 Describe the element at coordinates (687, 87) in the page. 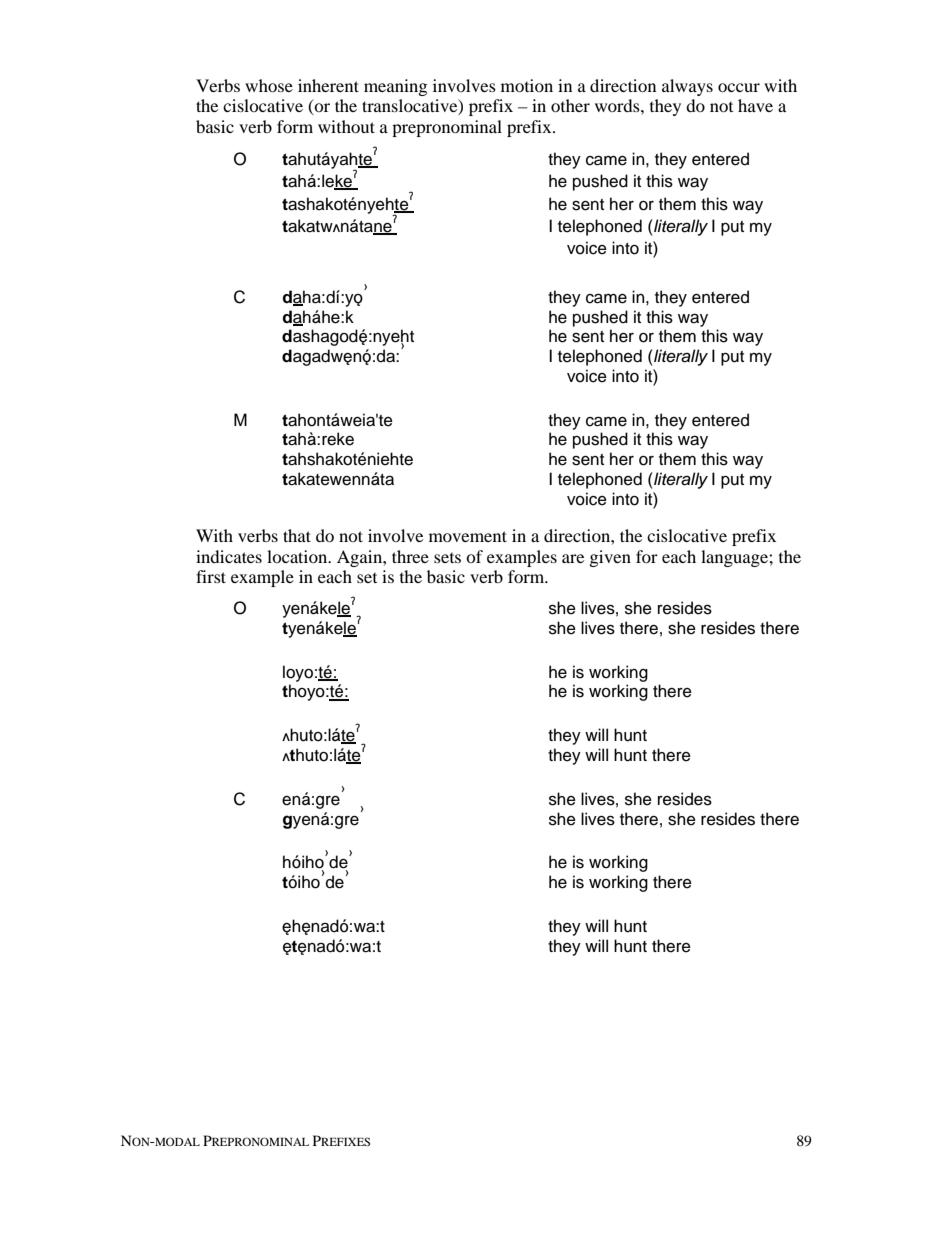

I see `always` at that location.
